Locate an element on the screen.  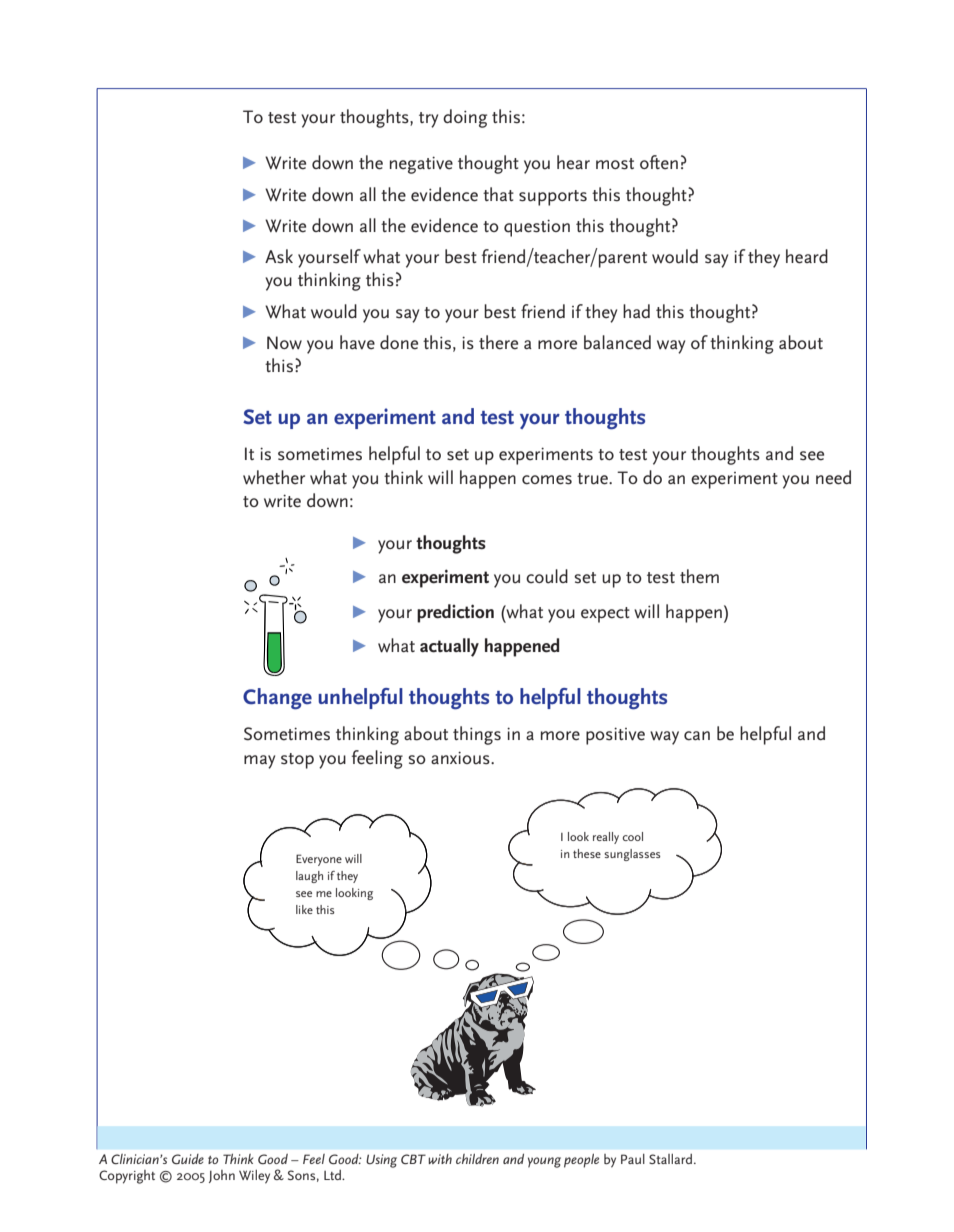
whether is located at coordinates (274, 477).
